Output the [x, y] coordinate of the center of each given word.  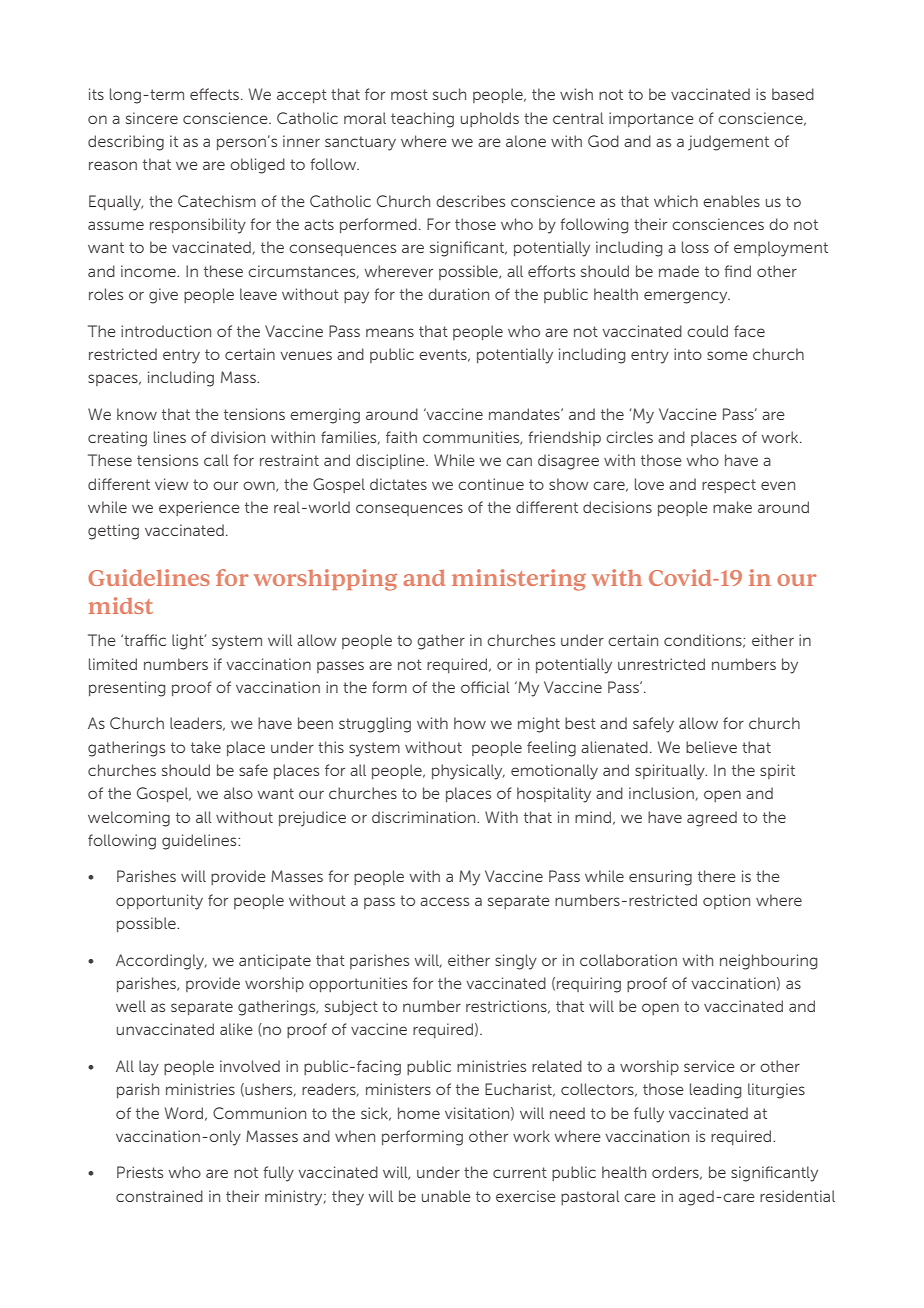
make [732, 507]
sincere [152, 118]
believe [711, 747]
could [707, 331]
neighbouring [768, 962]
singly [516, 962]
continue [491, 484]
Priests [140, 1172]
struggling [375, 725]
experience [199, 508]
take [206, 747]
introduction [166, 331]
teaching [422, 120]
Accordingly [161, 962]
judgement [728, 143]
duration [458, 294]
